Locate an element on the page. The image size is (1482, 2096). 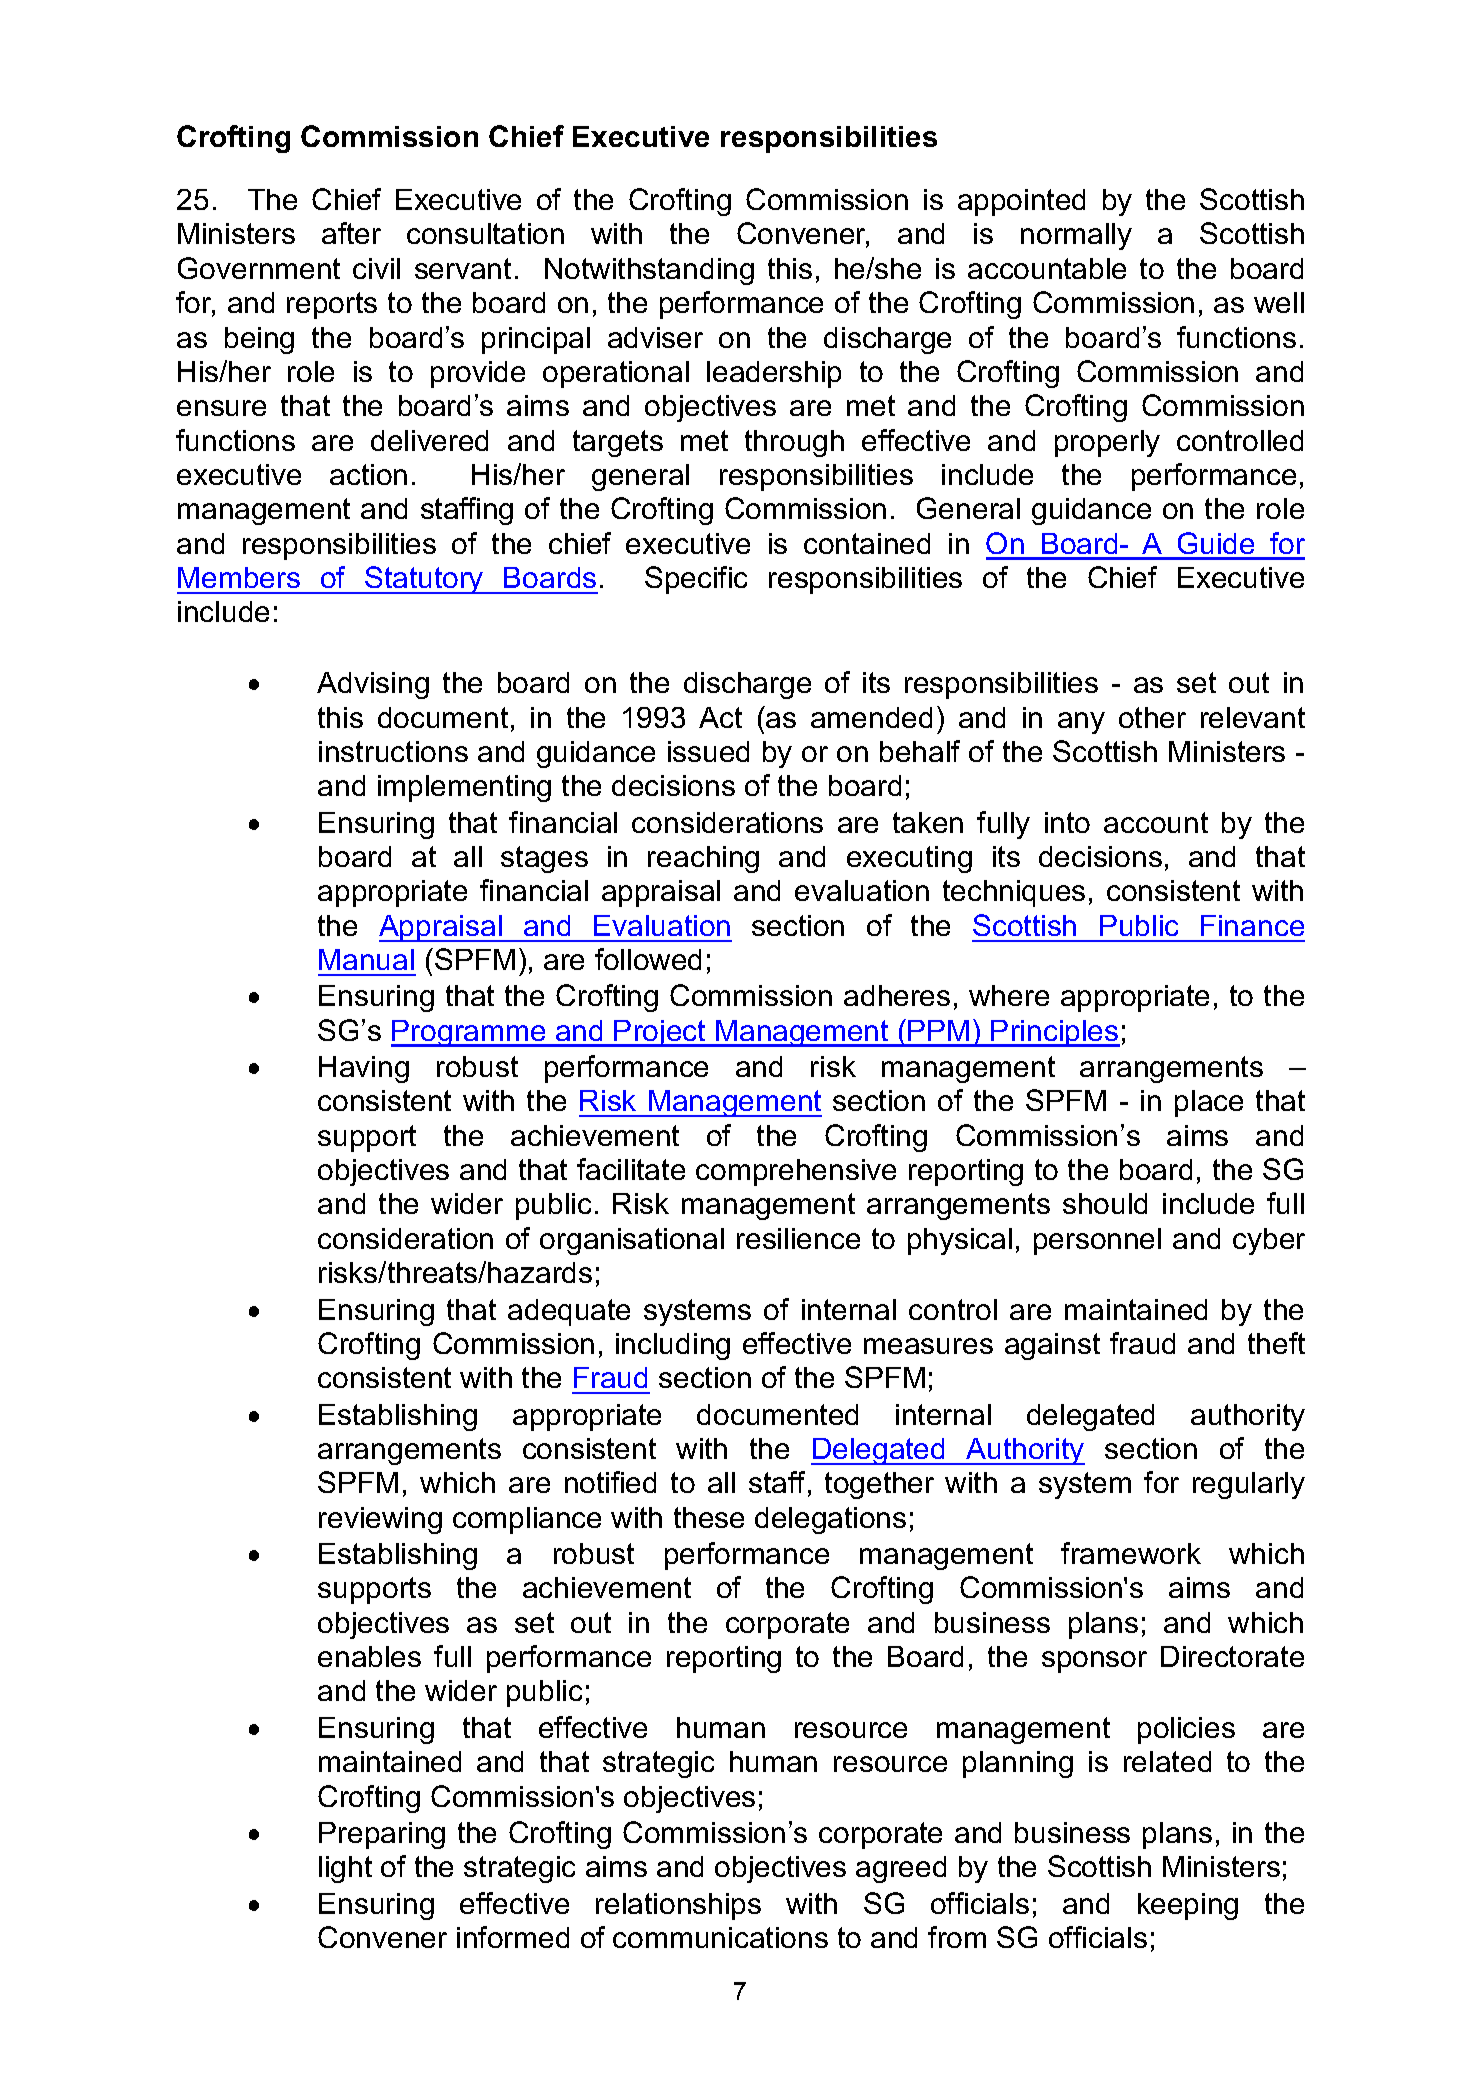
after is located at coordinates (351, 233).
